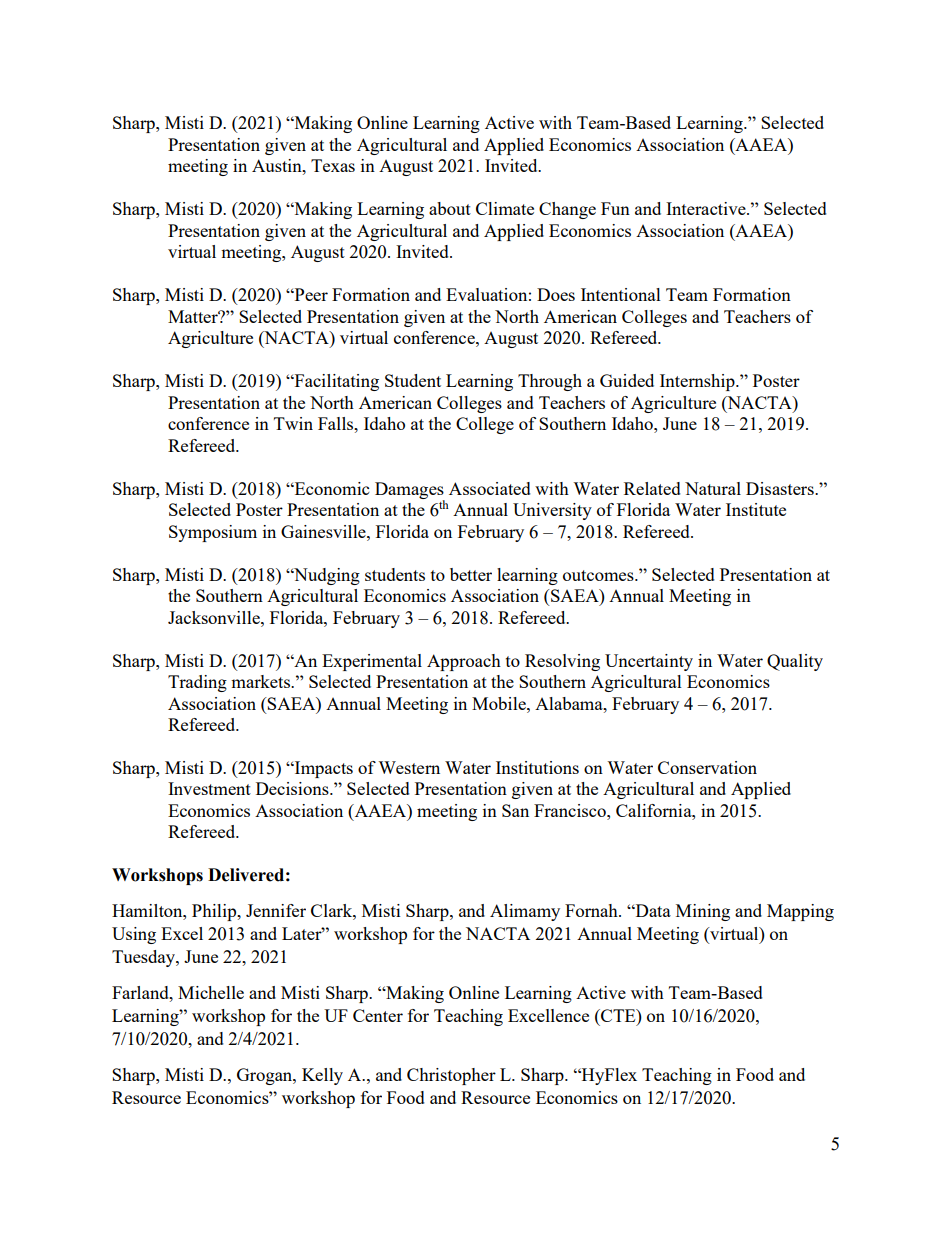  What do you see at coordinates (713, 488) in the screenshot?
I see `Natural` at bounding box center [713, 488].
